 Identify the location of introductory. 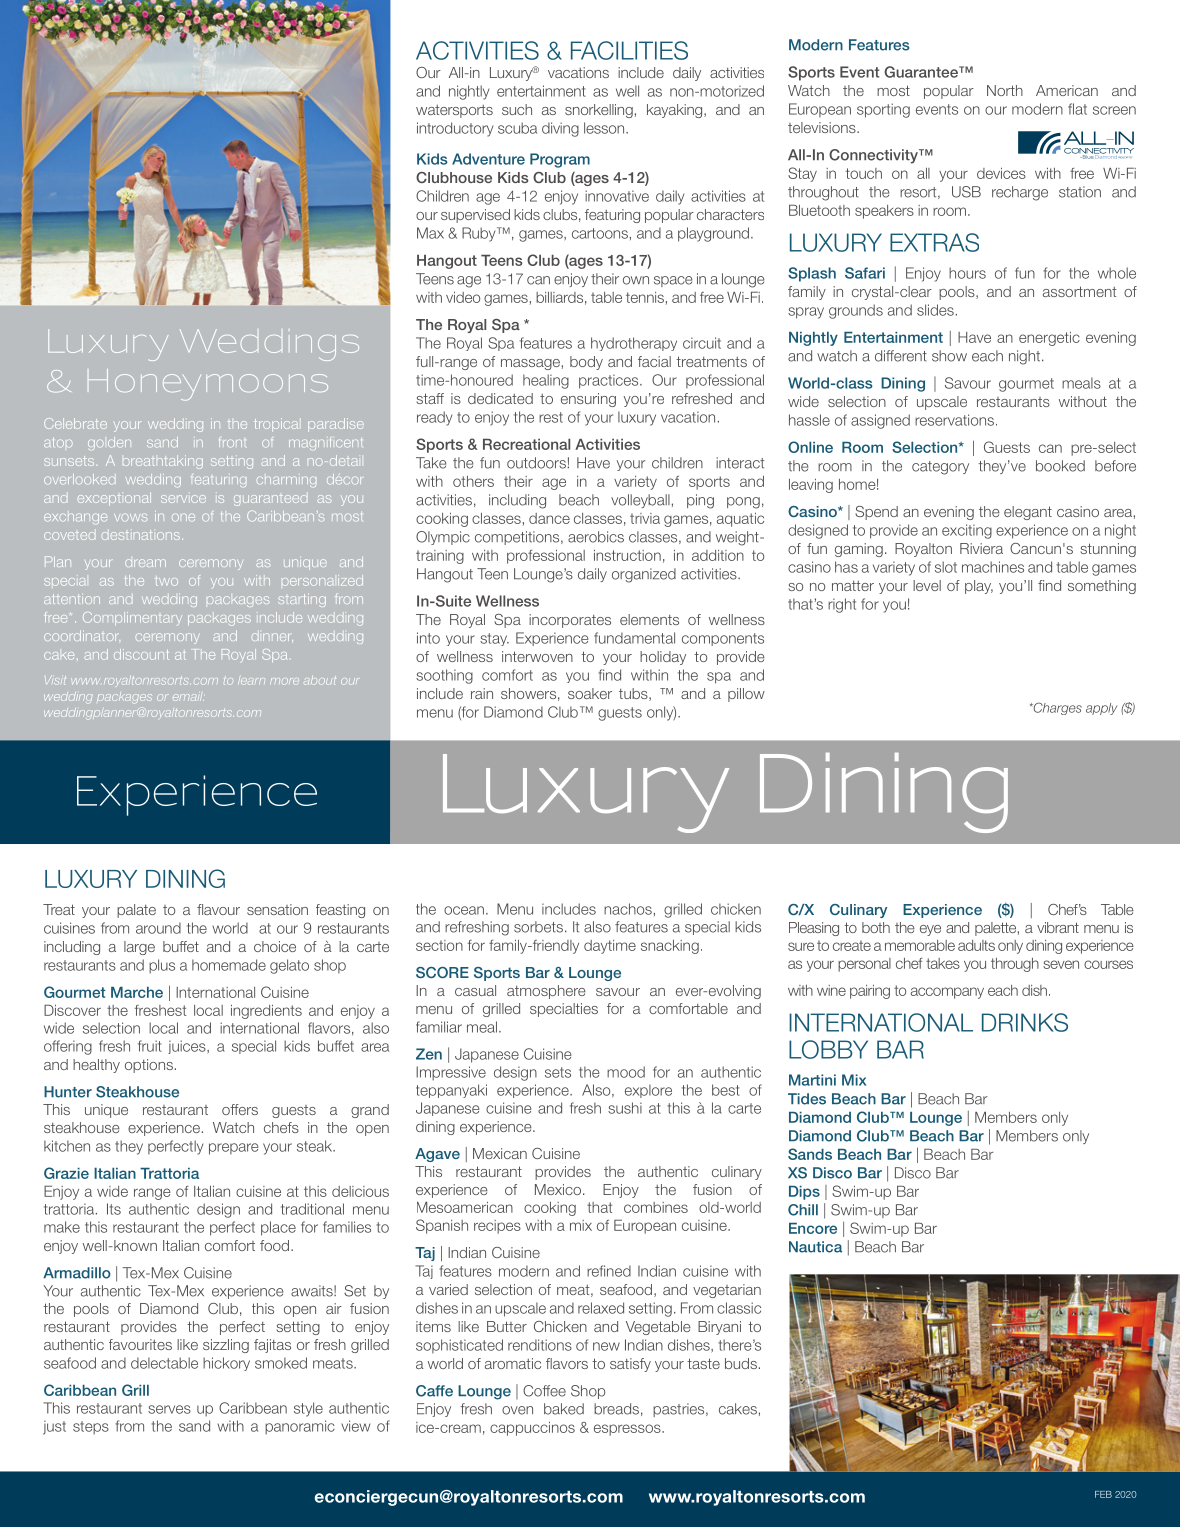
(455, 129).
